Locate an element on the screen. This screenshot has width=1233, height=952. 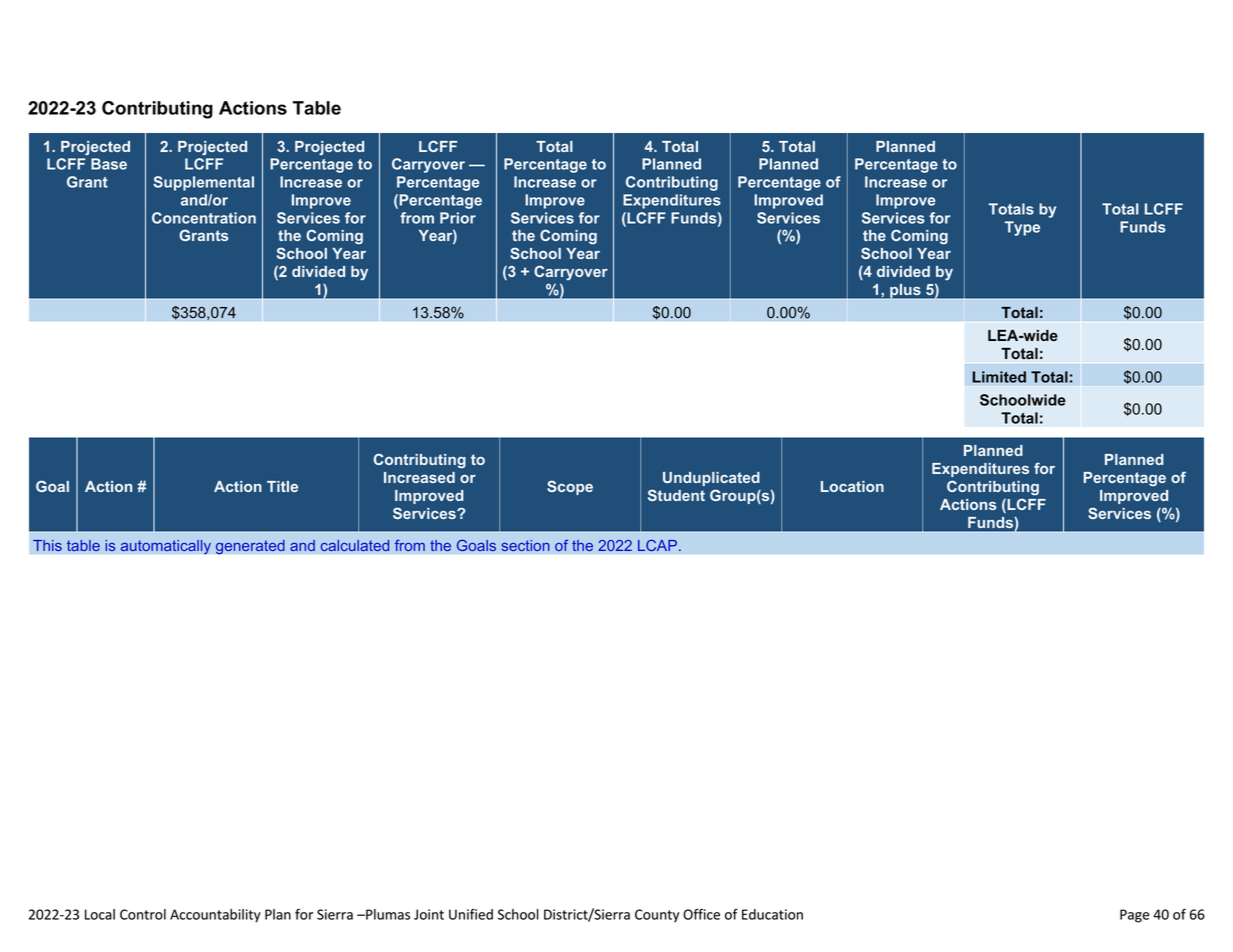
County is located at coordinates (657, 916).
